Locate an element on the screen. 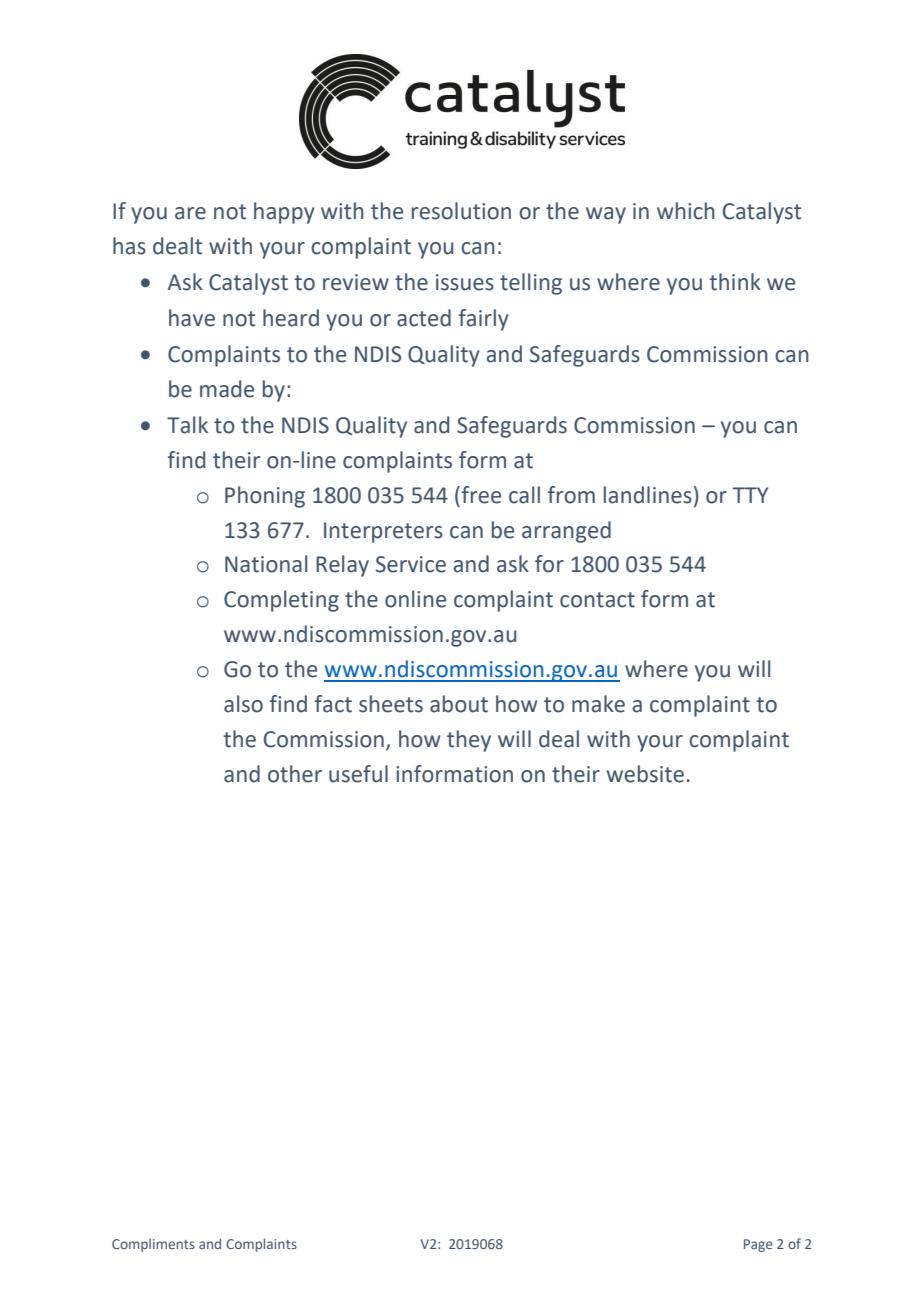 The height and width of the screenshot is (1308, 924). Compliments is located at coordinates (153, 1245).
